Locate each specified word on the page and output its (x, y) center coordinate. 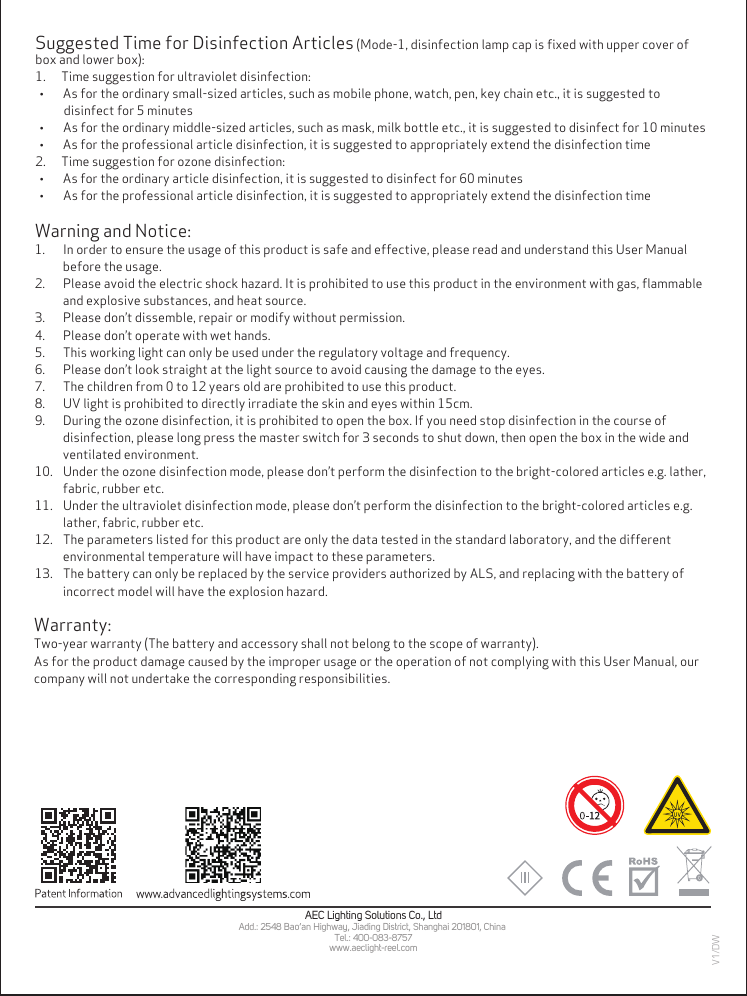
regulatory (348, 354)
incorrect (89, 591)
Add (247, 926)
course (632, 421)
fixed (561, 44)
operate (157, 337)
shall (314, 643)
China (494, 926)
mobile (352, 93)
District (396, 927)
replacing (549, 575)
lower (98, 59)
